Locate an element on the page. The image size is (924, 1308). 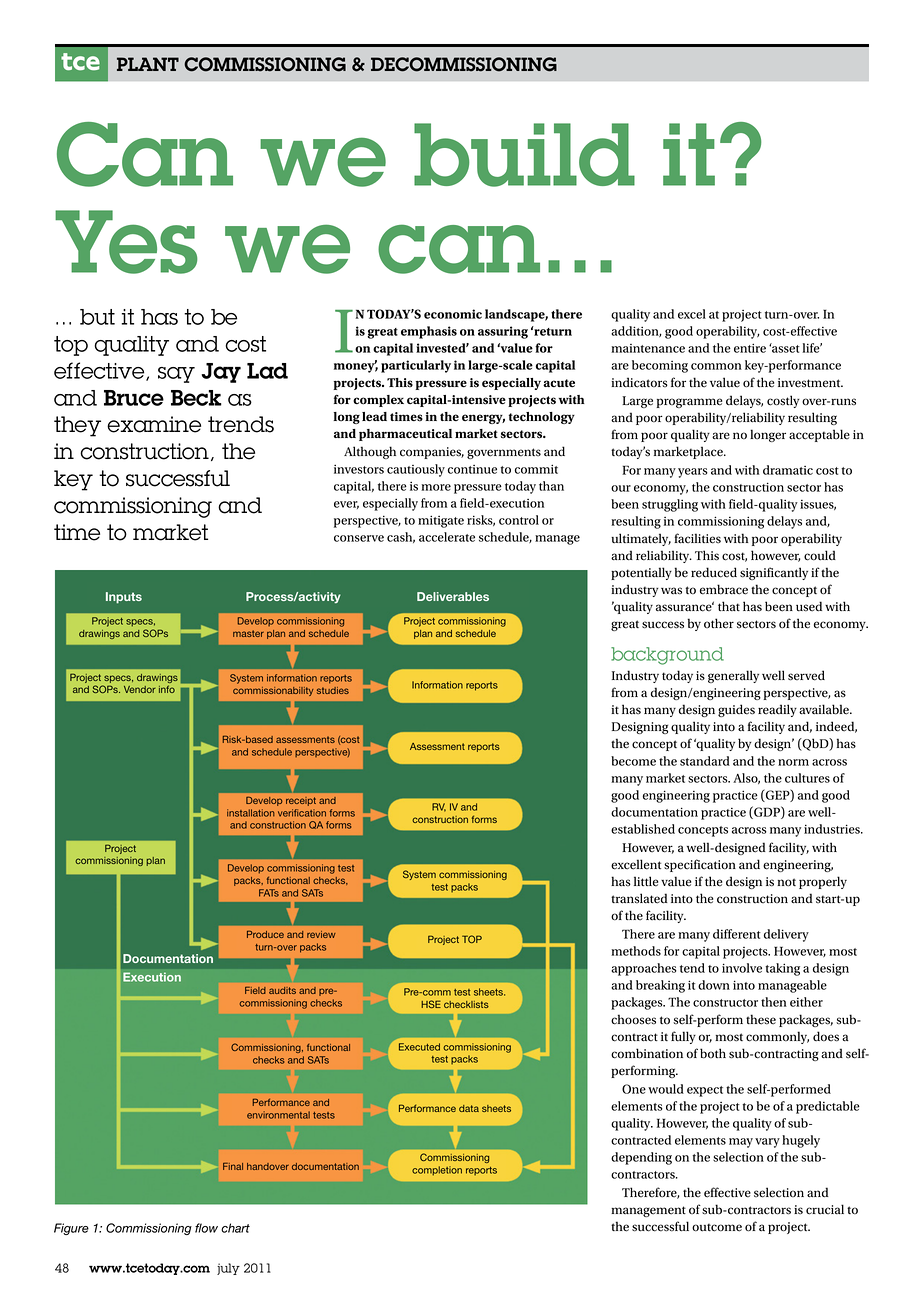
flow is located at coordinates (206, 1228).
